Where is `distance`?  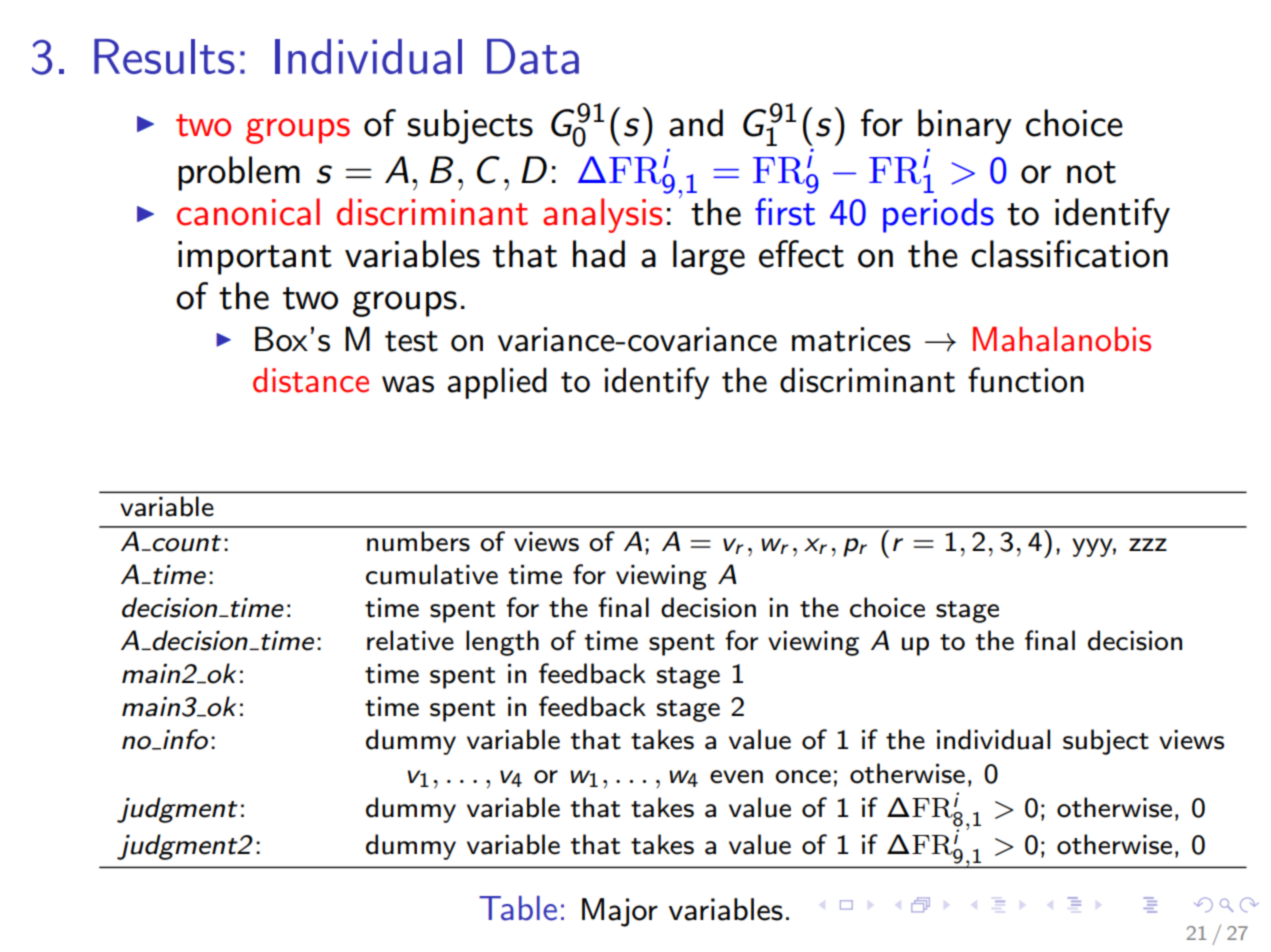 distance is located at coordinates (311, 380).
